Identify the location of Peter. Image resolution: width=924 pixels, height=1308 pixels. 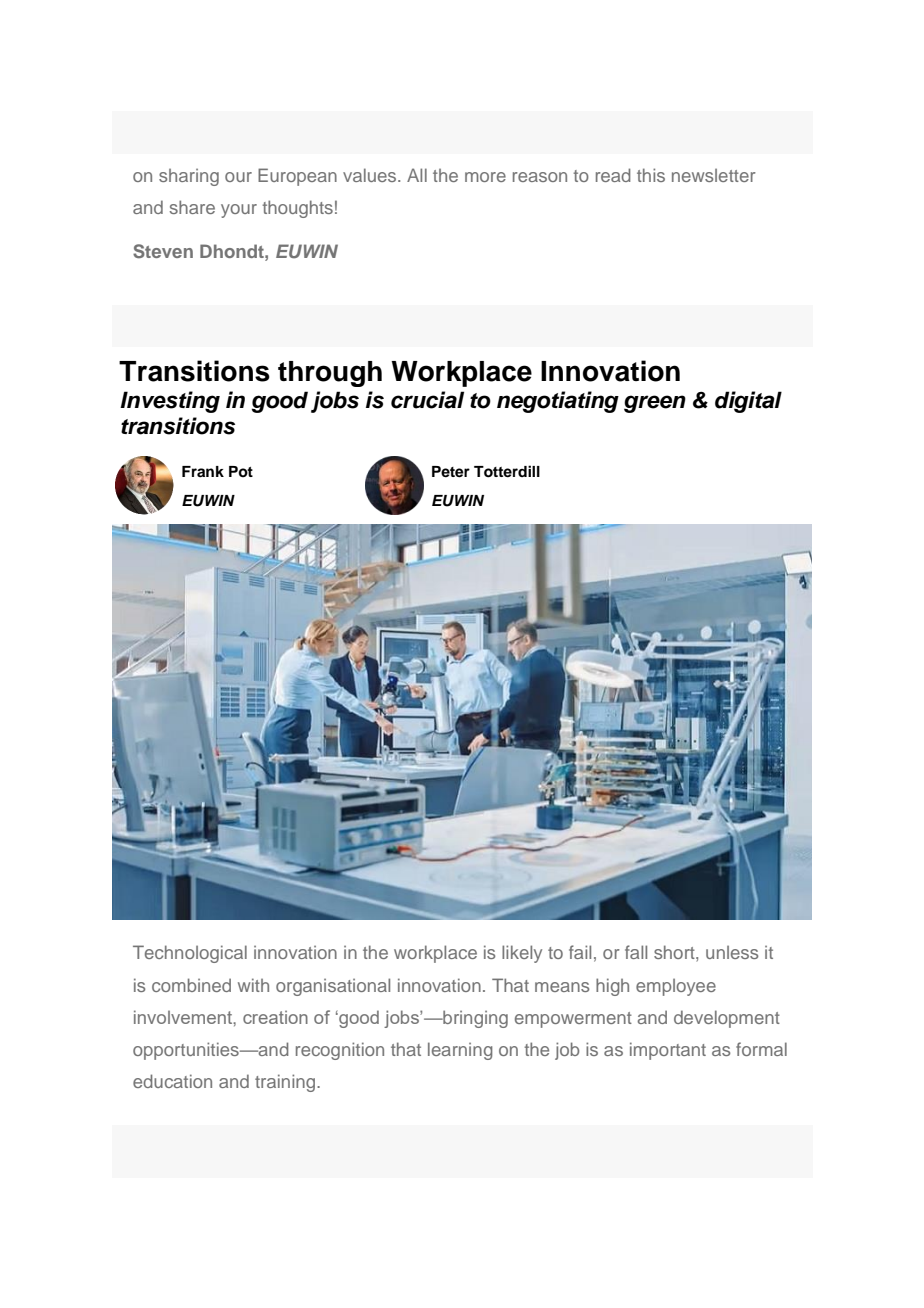
(451, 472).
